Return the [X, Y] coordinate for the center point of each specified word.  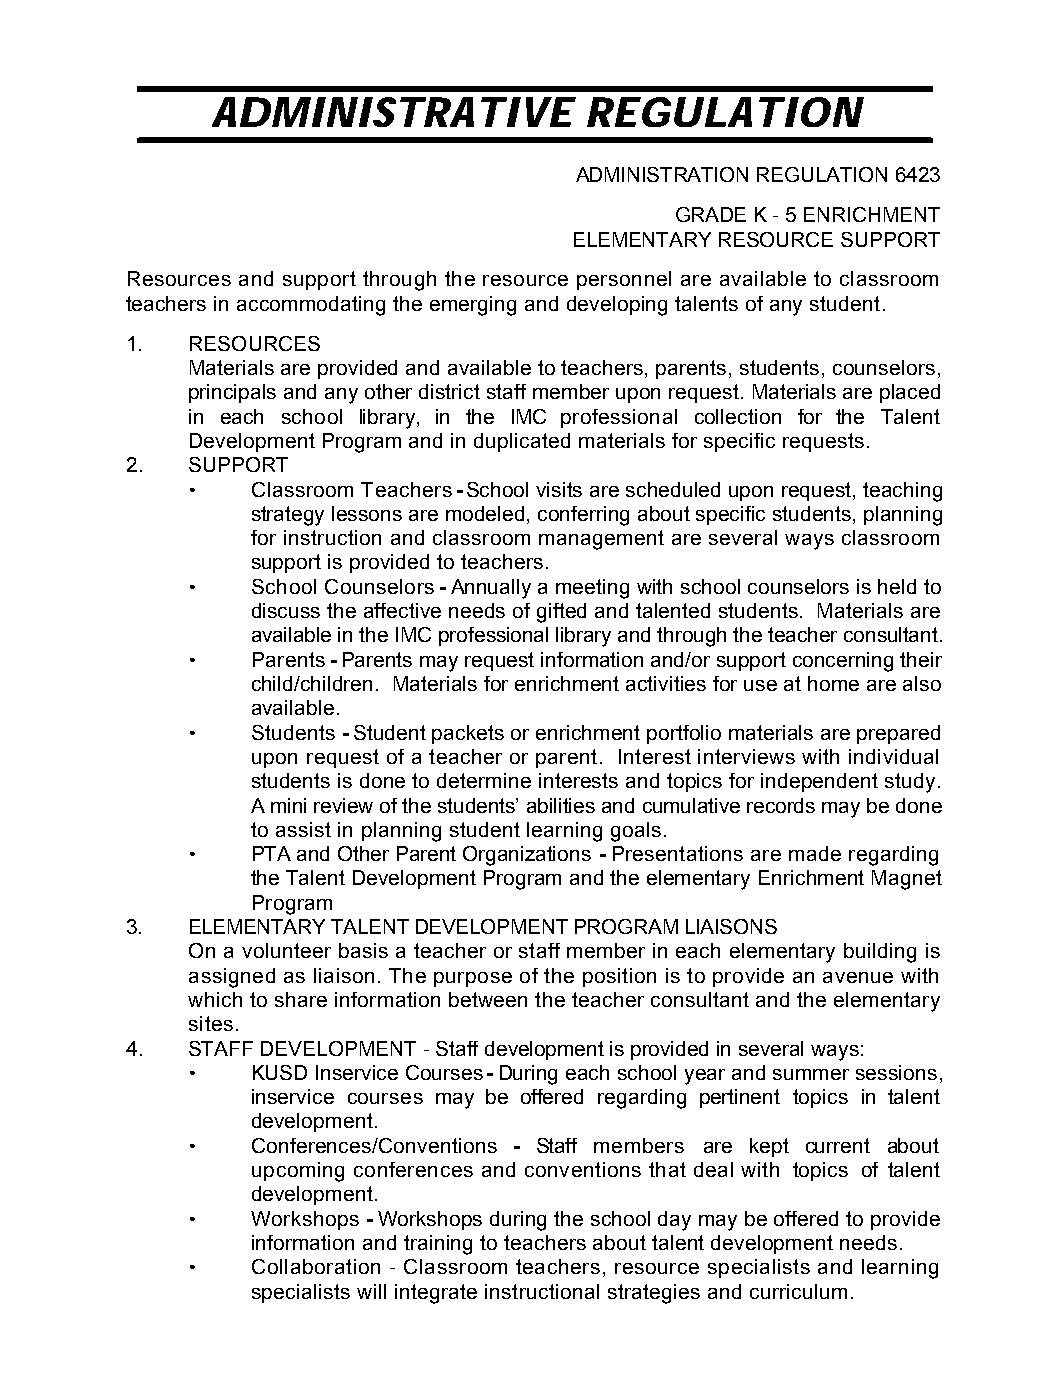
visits [559, 489]
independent [819, 782]
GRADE [711, 214]
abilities [561, 805]
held [897, 586]
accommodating [311, 306]
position [619, 977]
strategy [288, 516]
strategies [654, 1294]
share [301, 999]
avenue [858, 977]
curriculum [798, 1291]
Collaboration [316, 1266]
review [343, 805]
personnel [624, 280]
